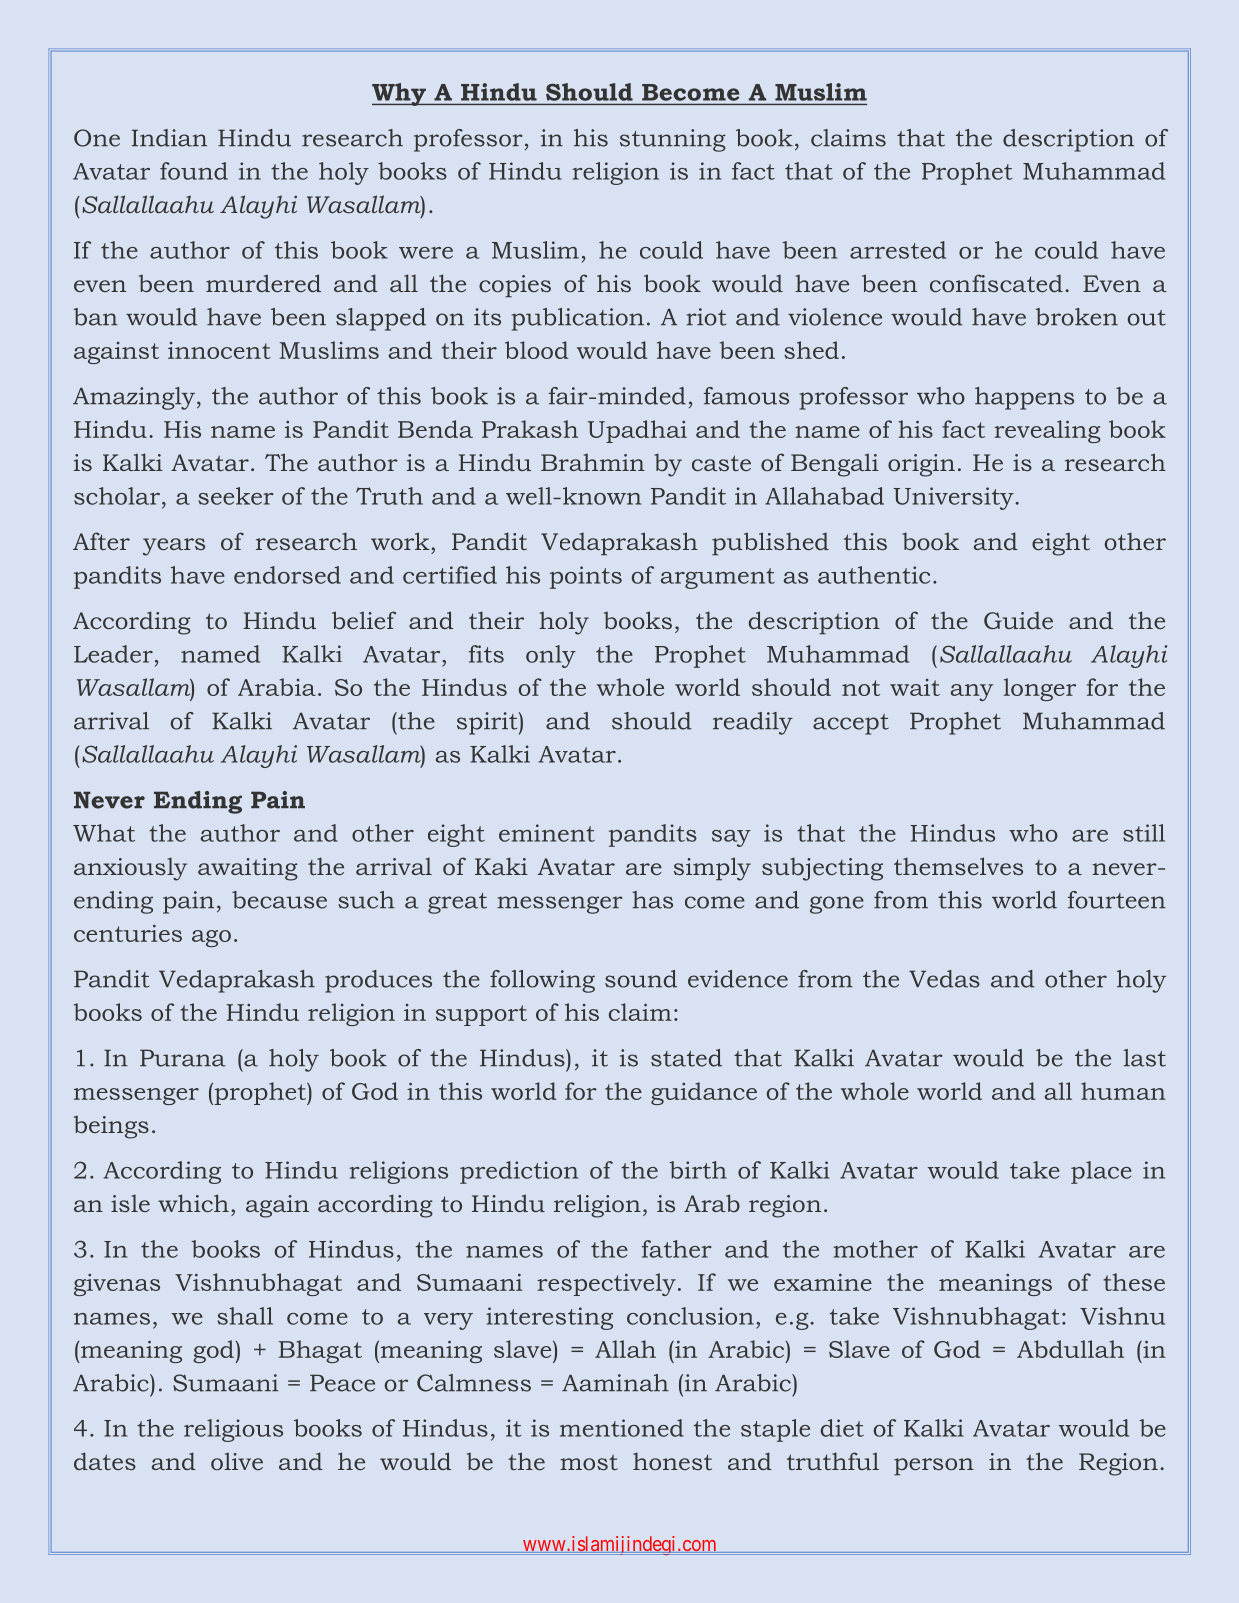 This screenshot has width=1239, height=1603. What do you see at coordinates (673, 140) in the screenshot?
I see `stunning` at bounding box center [673, 140].
